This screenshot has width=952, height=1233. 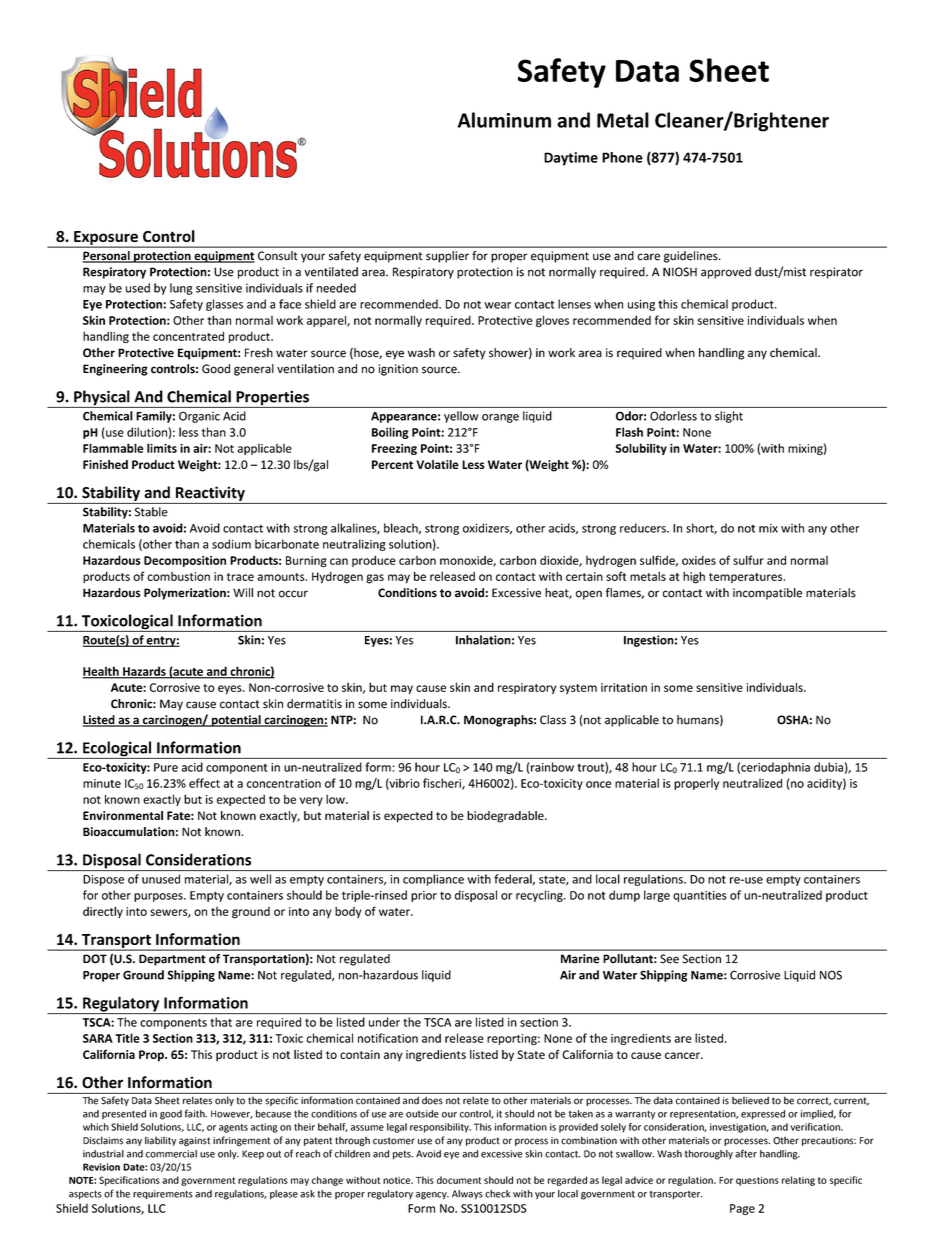 What do you see at coordinates (748, 560) in the screenshot?
I see `sulfur` at bounding box center [748, 560].
